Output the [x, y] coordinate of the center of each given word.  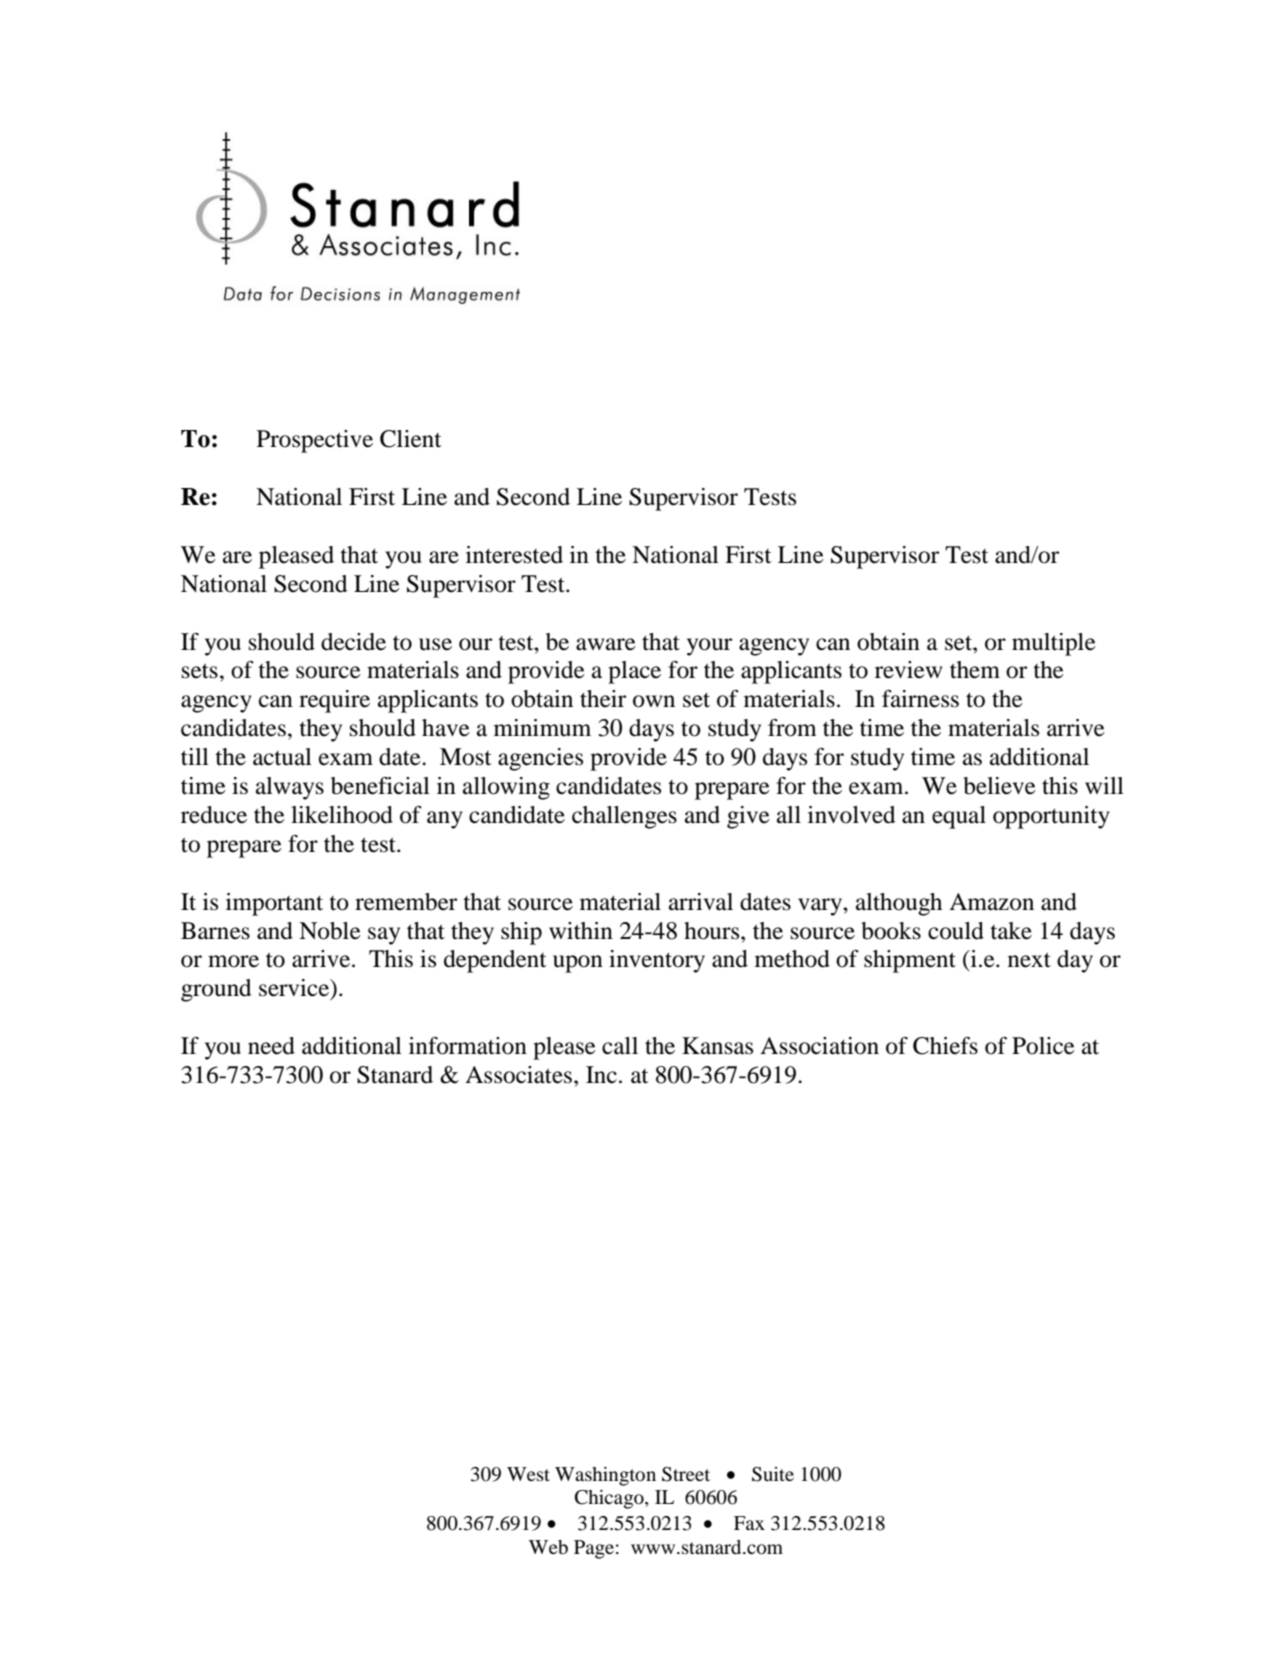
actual [282, 757]
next [1029, 960]
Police [1043, 1046]
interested [514, 555]
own [654, 701]
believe [999, 786]
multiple [1054, 644]
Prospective [315, 441]
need [271, 1046]
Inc [601, 1075]
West [528, 1474]
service [295, 989]
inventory [657, 961]
